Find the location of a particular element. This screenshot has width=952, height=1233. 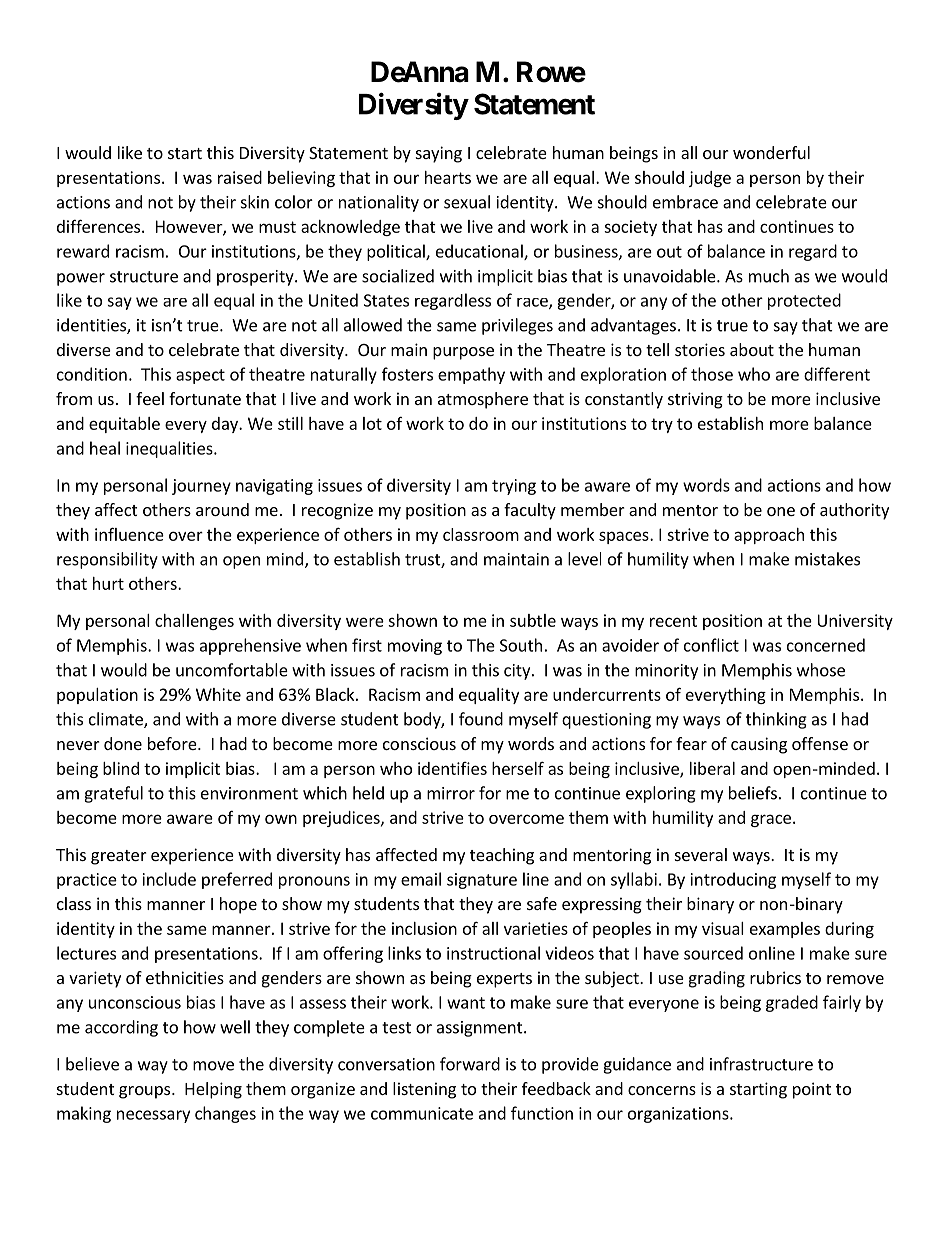

groups is located at coordinates (146, 1092).
